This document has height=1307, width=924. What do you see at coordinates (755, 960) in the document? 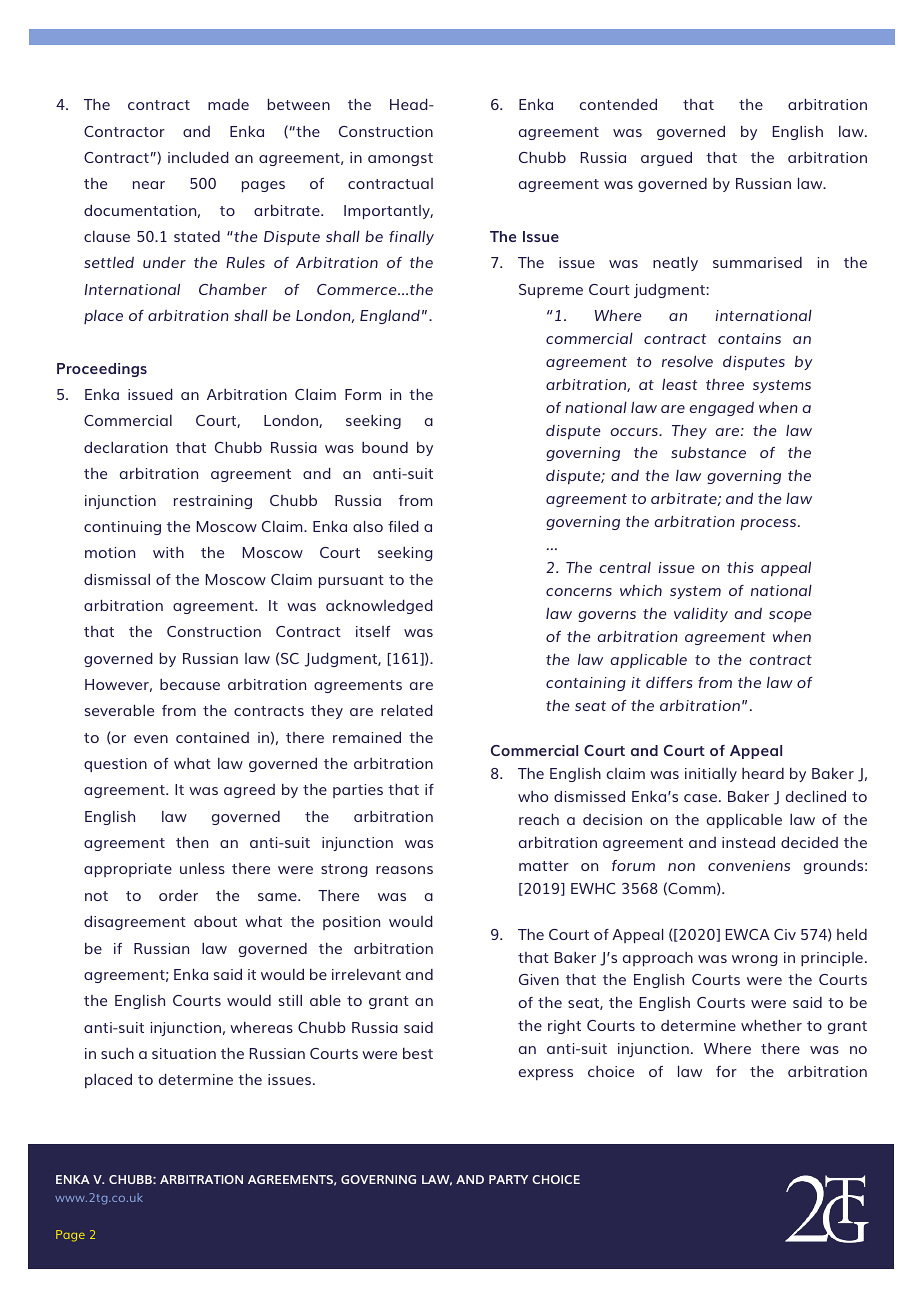
I see `wrong` at bounding box center [755, 960].
